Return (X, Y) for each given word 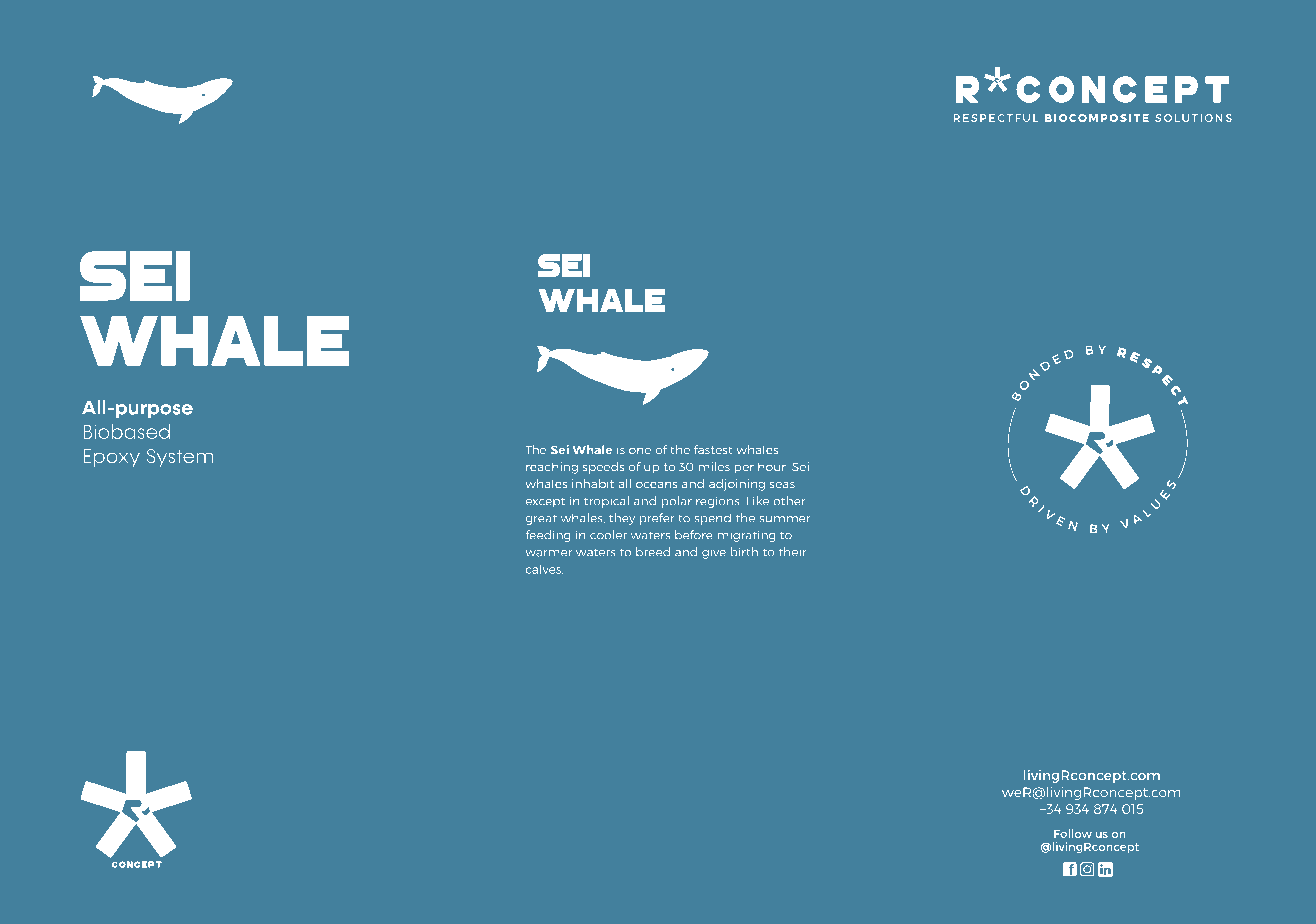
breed (653, 552)
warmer (548, 553)
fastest (713, 449)
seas (782, 485)
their (793, 552)
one (640, 451)
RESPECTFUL (995, 118)
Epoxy (111, 458)
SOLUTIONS (1193, 118)
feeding (548, 536)
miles (714, 466)
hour (773, 466)
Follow (1073, 833)
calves (544, 569)
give (714, 553)
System (180, 458)
